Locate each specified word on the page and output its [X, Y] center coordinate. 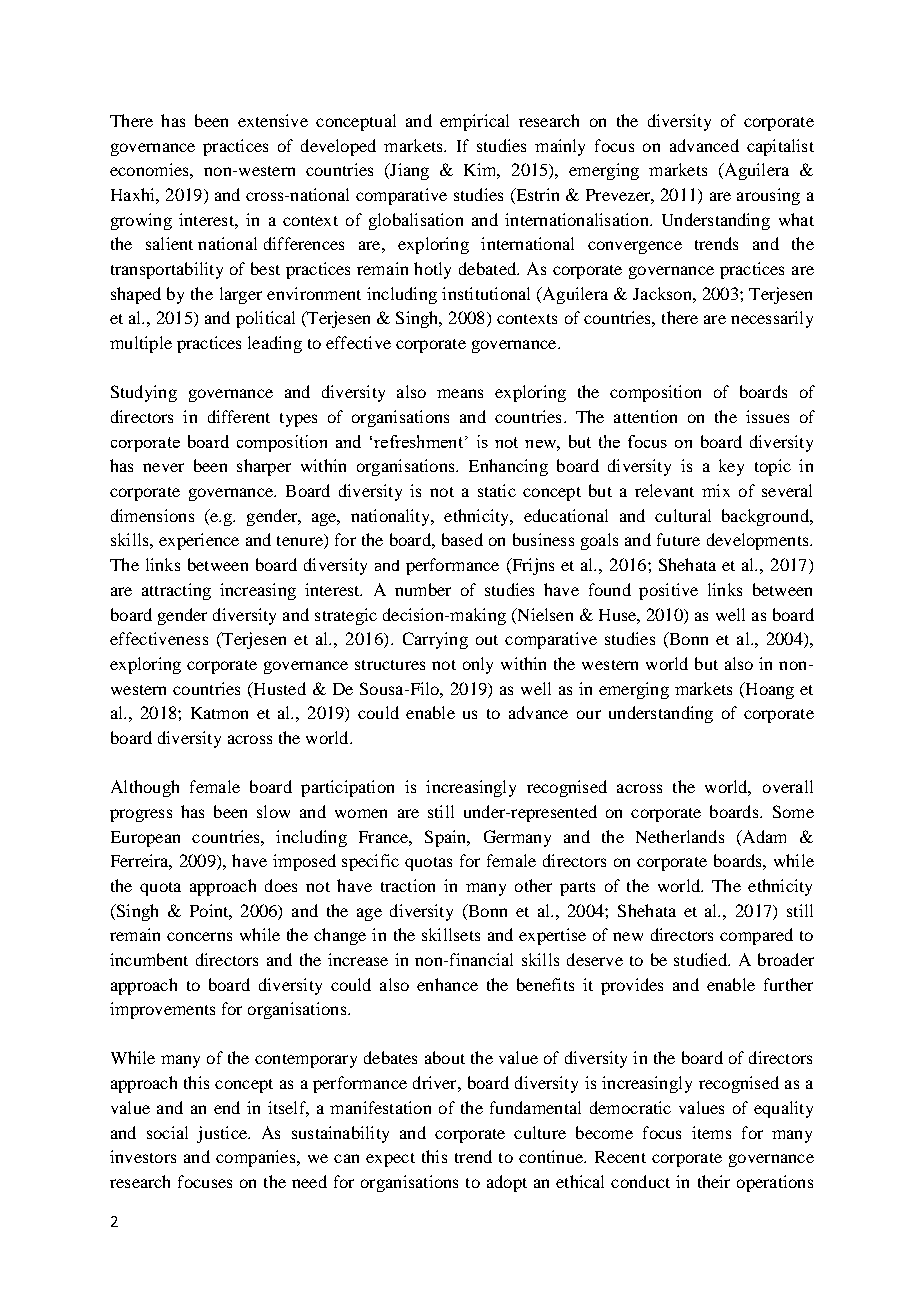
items [711, 1132]
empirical [474, 122]
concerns [199, 936]
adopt [507, 1183]
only [478, 665]
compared [756, 936]
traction [408, 885]
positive [668, 591]
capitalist [780, 147]
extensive [273, 120]
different [239, 416]
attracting [176, 591]
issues [767, 416]
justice [223, 1134]
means [460, 393]
